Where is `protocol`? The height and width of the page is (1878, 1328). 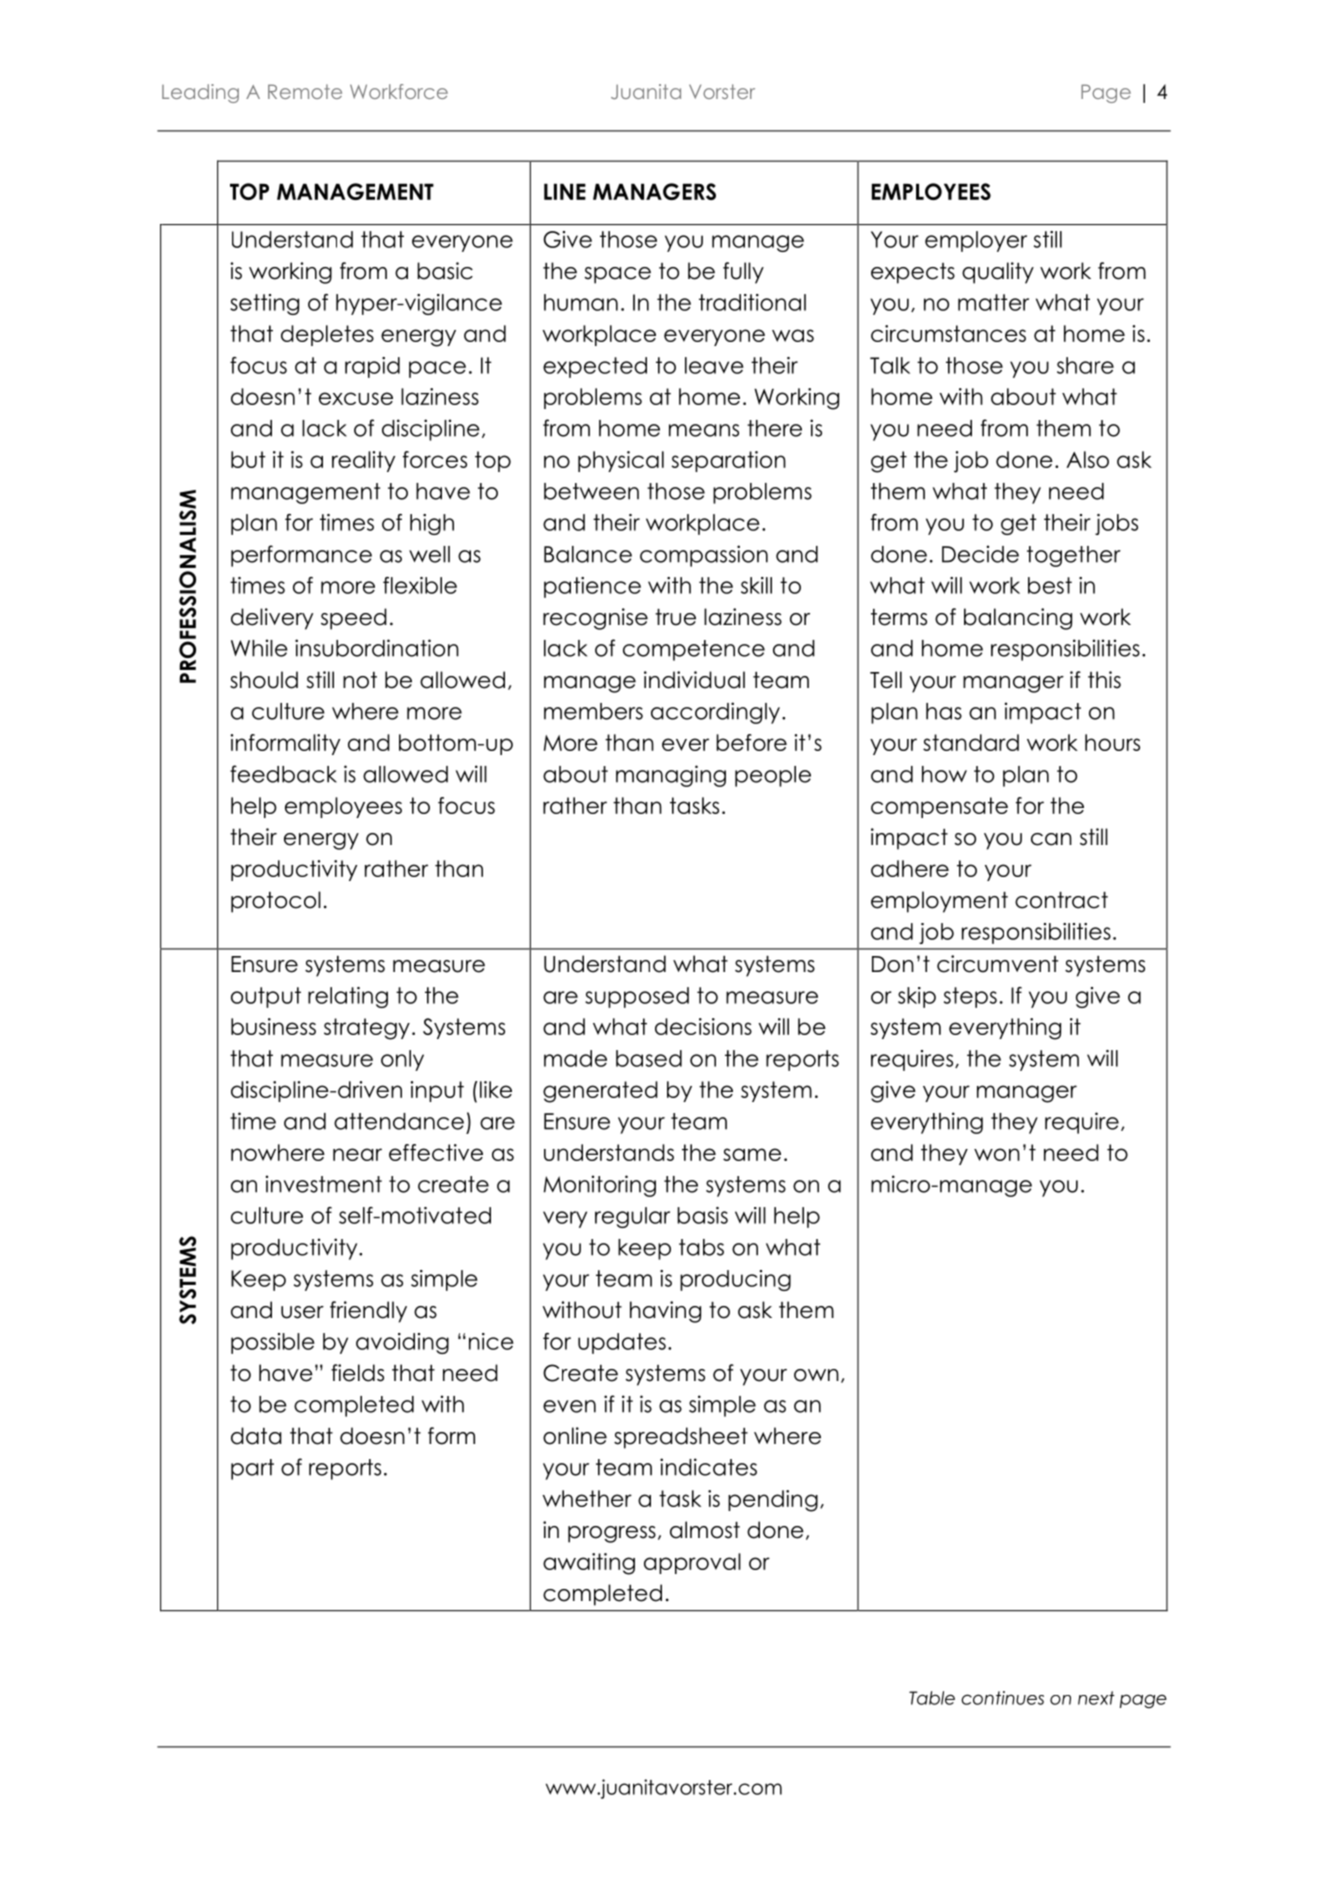 protocol is located at coordinates (276, 902).
